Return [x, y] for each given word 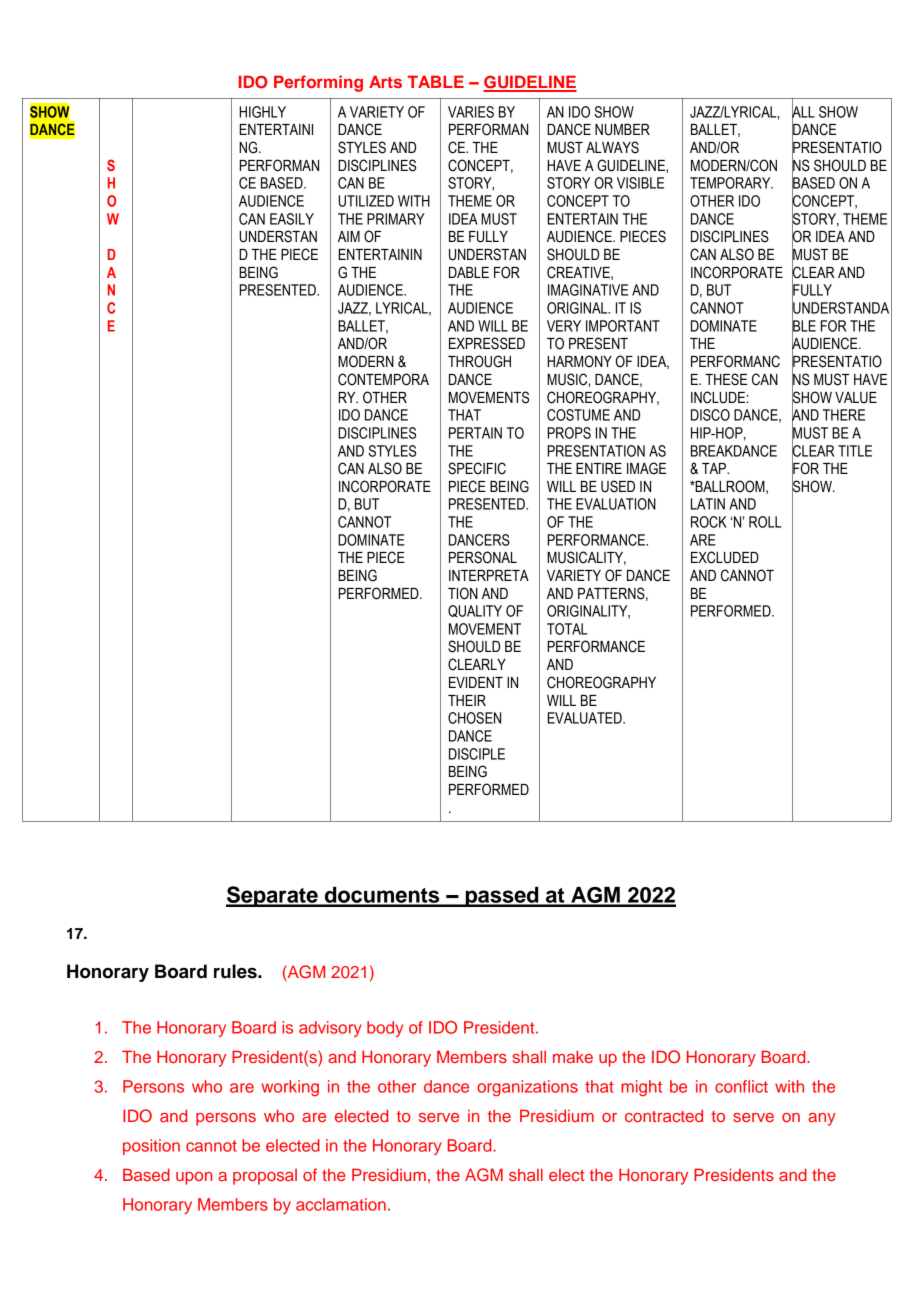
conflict [741, 1086]
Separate [273, 896]
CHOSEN [474, 718]
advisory [330, 1029]
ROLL [765, 522]
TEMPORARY [731, 183]
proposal [265, 1177]
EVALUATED [586, 718]
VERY [564, 326]
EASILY [292, 219]
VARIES [471, 112]
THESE [726, 379]
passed [502, 897]
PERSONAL [483, 557]
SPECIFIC [477, 468]
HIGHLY [262, 112]
